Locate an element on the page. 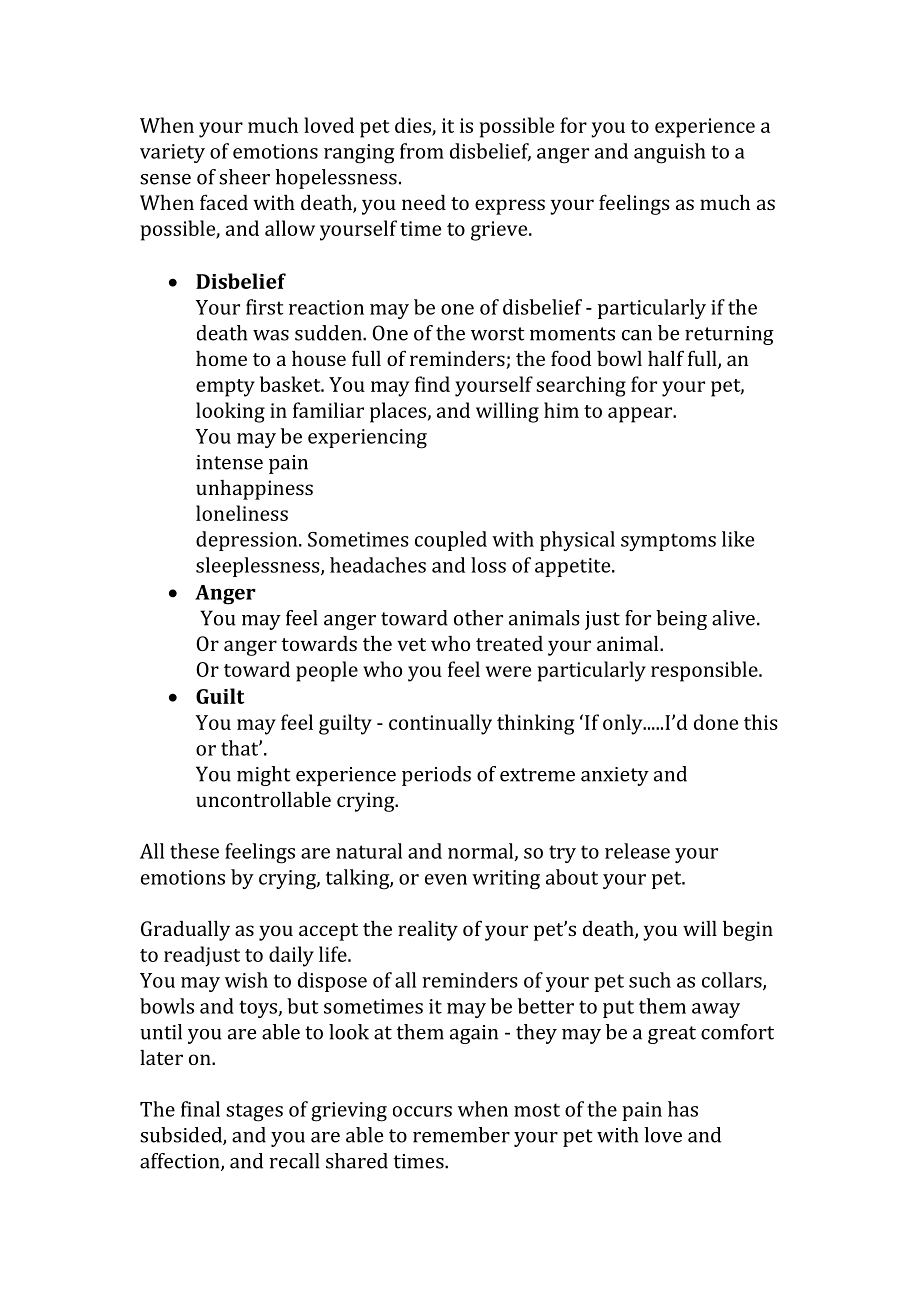  sheer is located at coordinates (244, 177).
